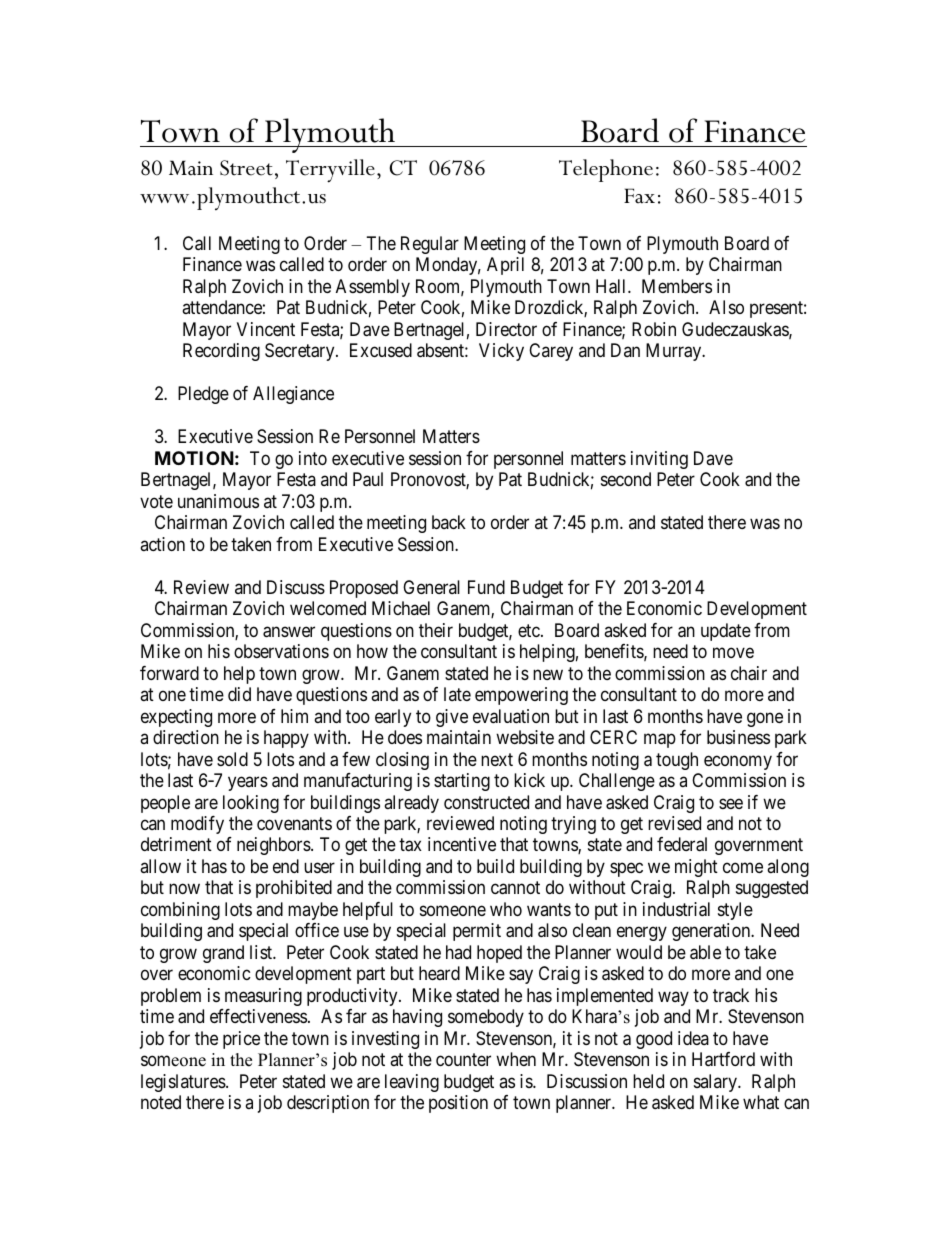 The image size is (952, 1233). I want to click on back, so click(449, 522).
